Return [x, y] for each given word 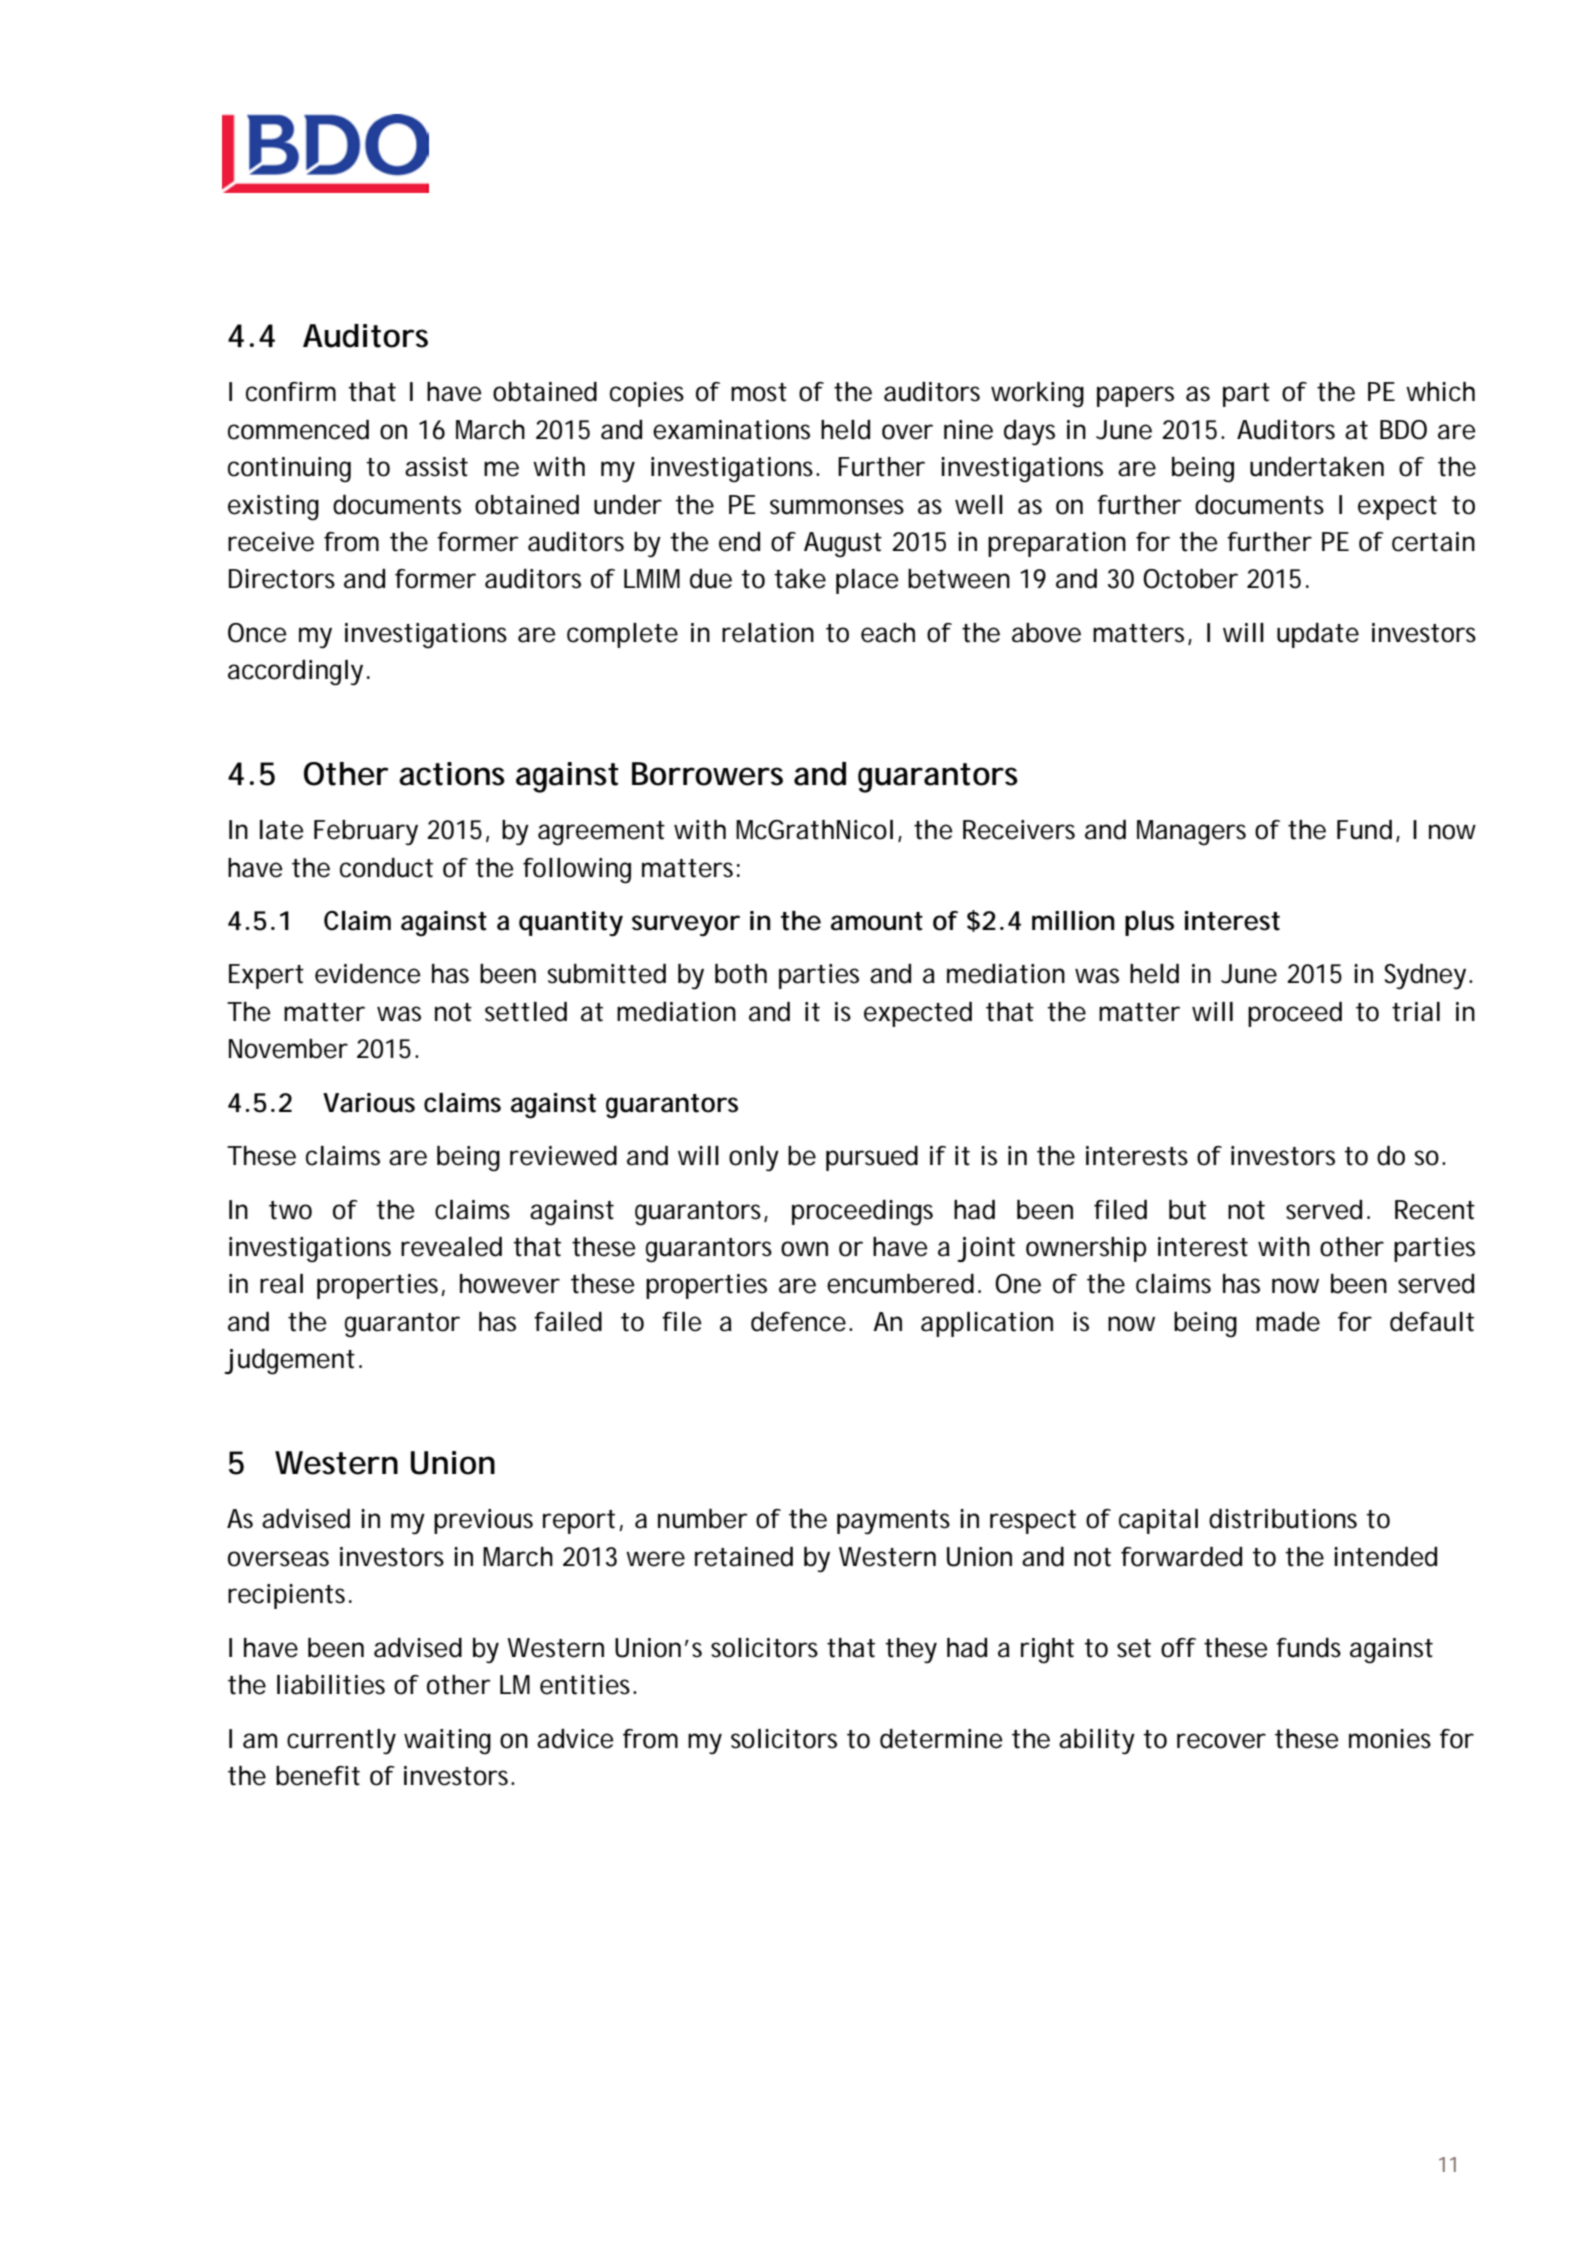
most [759, 392]
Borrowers [707, 774]
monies [1390, 1739]
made [1288, 1322]
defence [798, 1322]
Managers [1191, 833]
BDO [1403, 430]
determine [941, 1739]
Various [369, 1103]
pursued [872, 1158]
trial [1416, 1012]
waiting [447, 1742]
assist [436, 467]
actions [452, 774]
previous [483, 1521]
